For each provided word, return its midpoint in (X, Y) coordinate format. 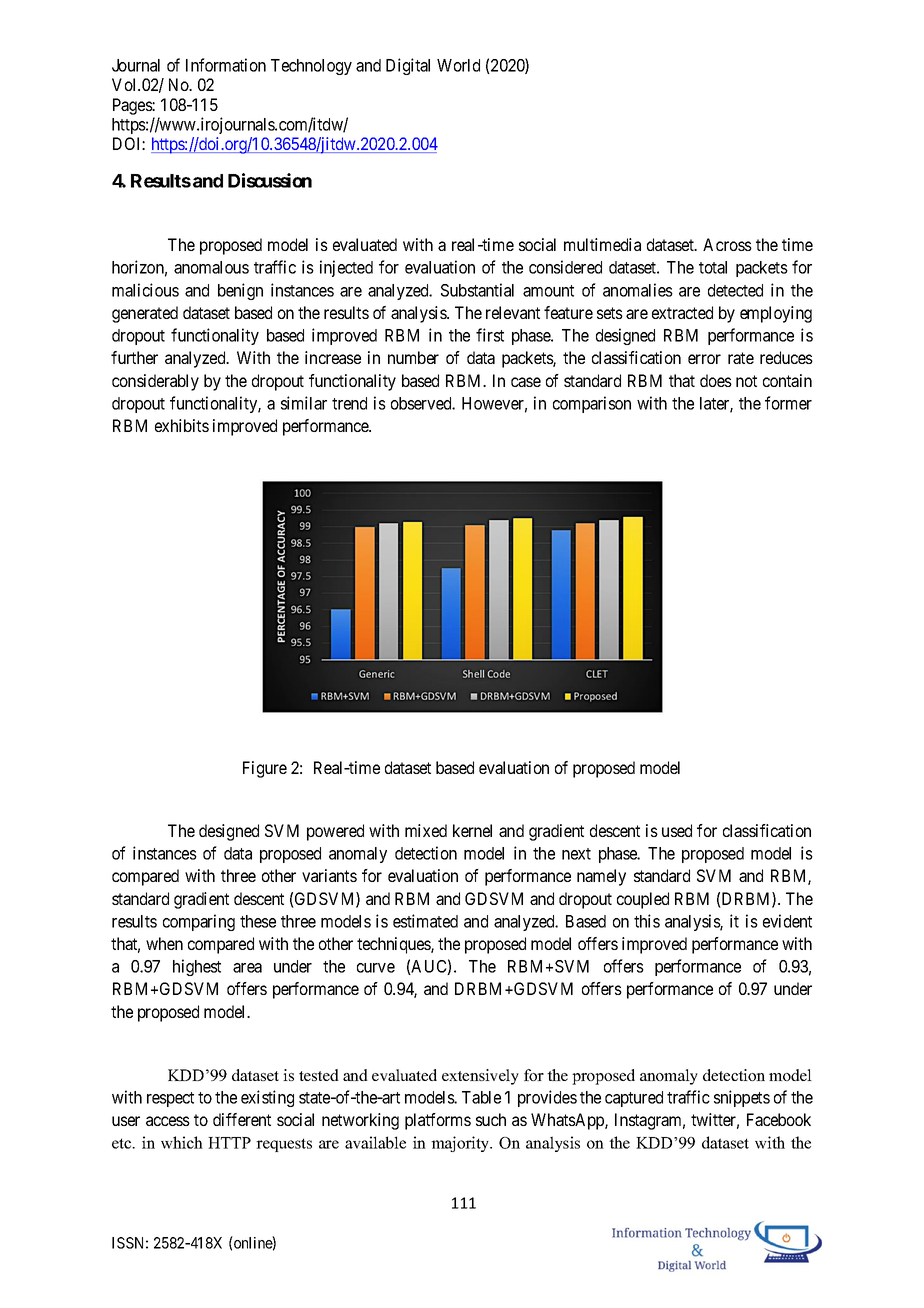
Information (226, 65)
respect (170, 1099)
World (458, 65)
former (788, 403)
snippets (742, 1098)
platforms (438, 1121)
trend (349, 403)
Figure (265, 769)
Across (727, 244)
